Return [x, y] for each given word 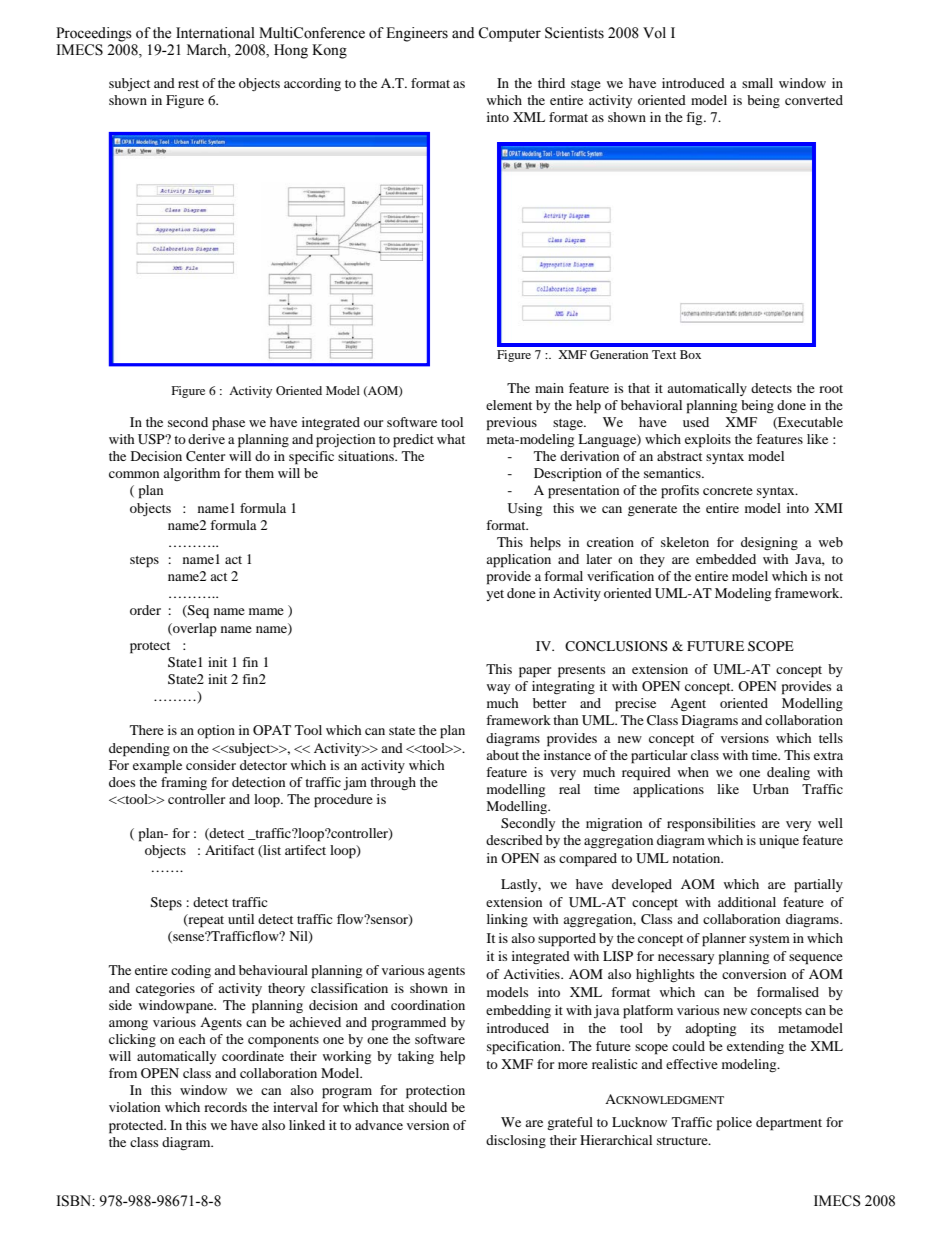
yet [495, 595]
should [428, 1107]
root [831, 389]
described [514, 840]
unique [779, 842]
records [225, 1107]
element [509, 405]
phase [228, 424]
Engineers [417, 34]
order [145, 610]
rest [188, 84]
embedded [726, 559]
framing [184, 783]
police [734, 1124]
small [757, 83]
